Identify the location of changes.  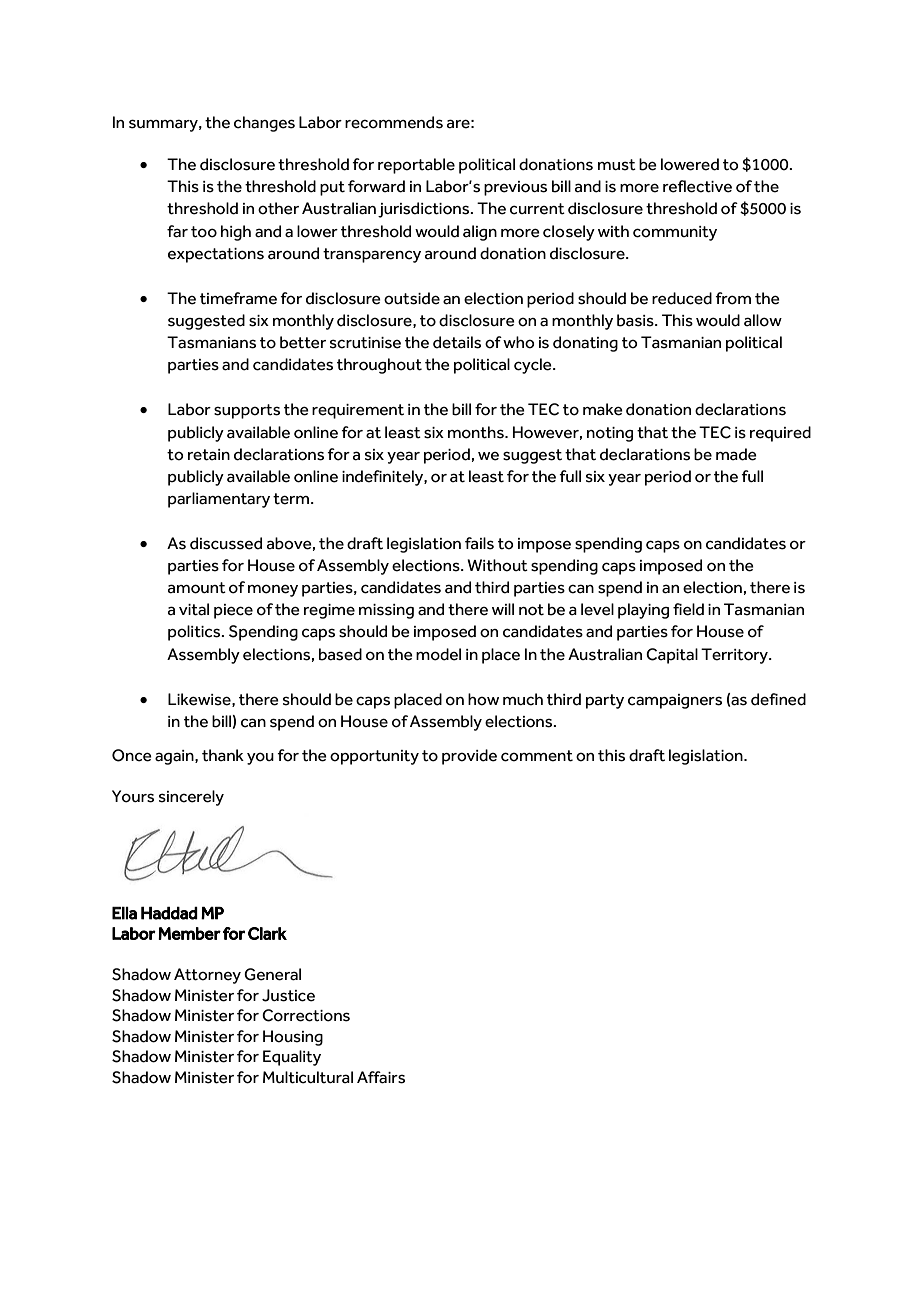
(264, 124).
